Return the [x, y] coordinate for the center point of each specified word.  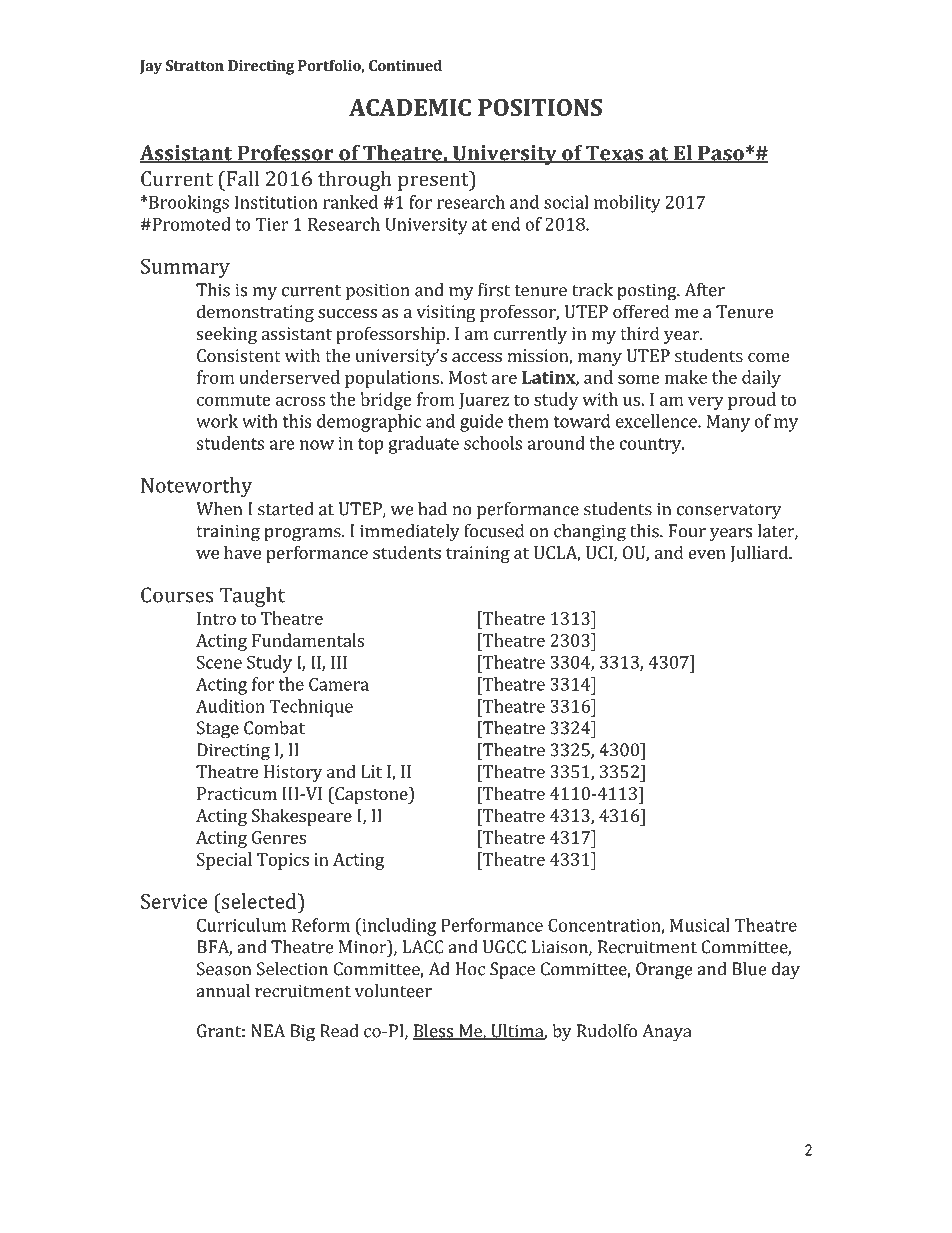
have [242, 552]
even [707, 554]
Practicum [237, 793]
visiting [446, 313]
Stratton [195, 65]
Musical [700, 925]
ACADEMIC [410, 107]
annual [223, 991]
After [705, 290]
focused [494, 531]
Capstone [371, 795]
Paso [721, 154]
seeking [227, 335]
